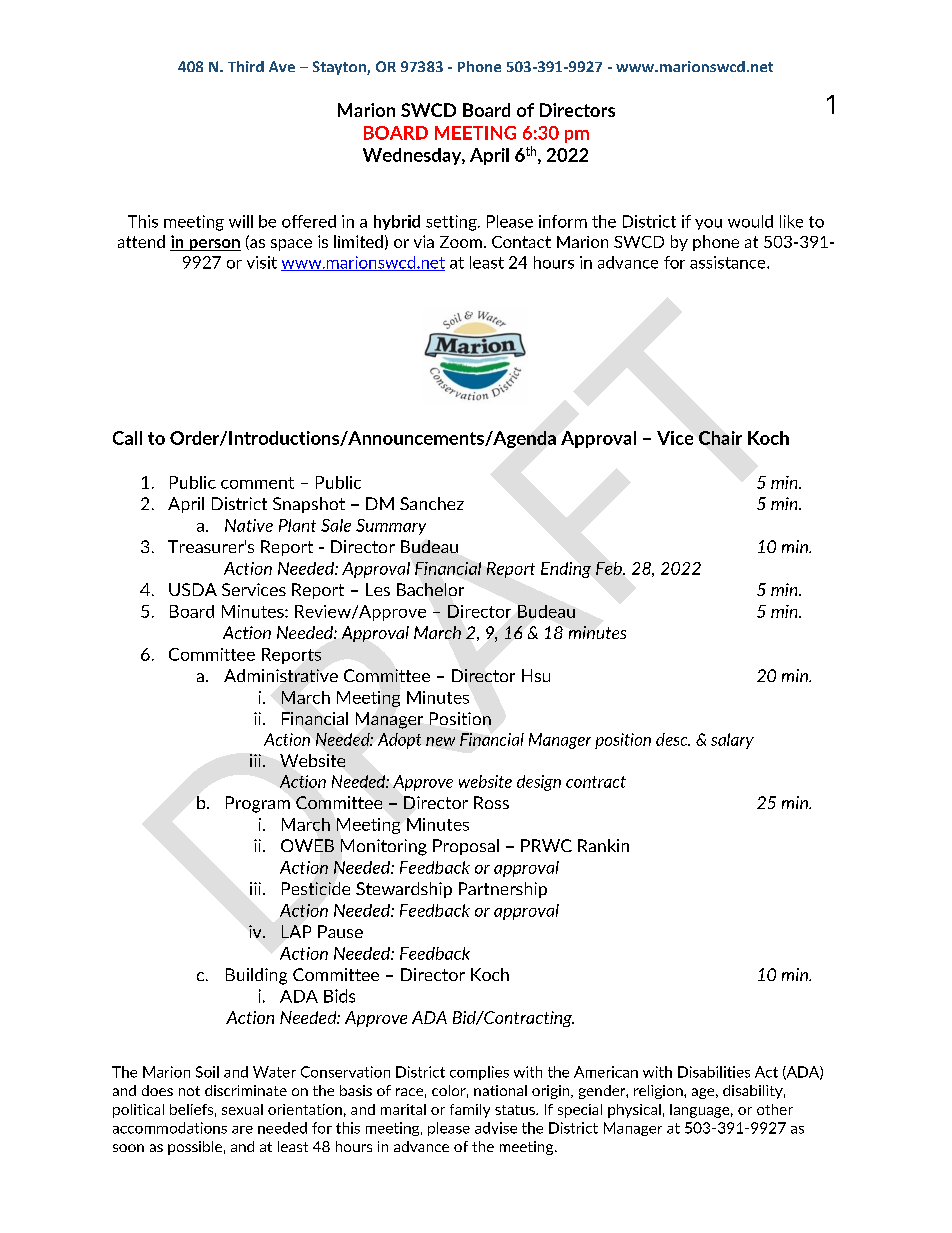 The image size is (952, 1233). Describe the element at coordinates (189, 1091) in the page. I see `not` at that location.
